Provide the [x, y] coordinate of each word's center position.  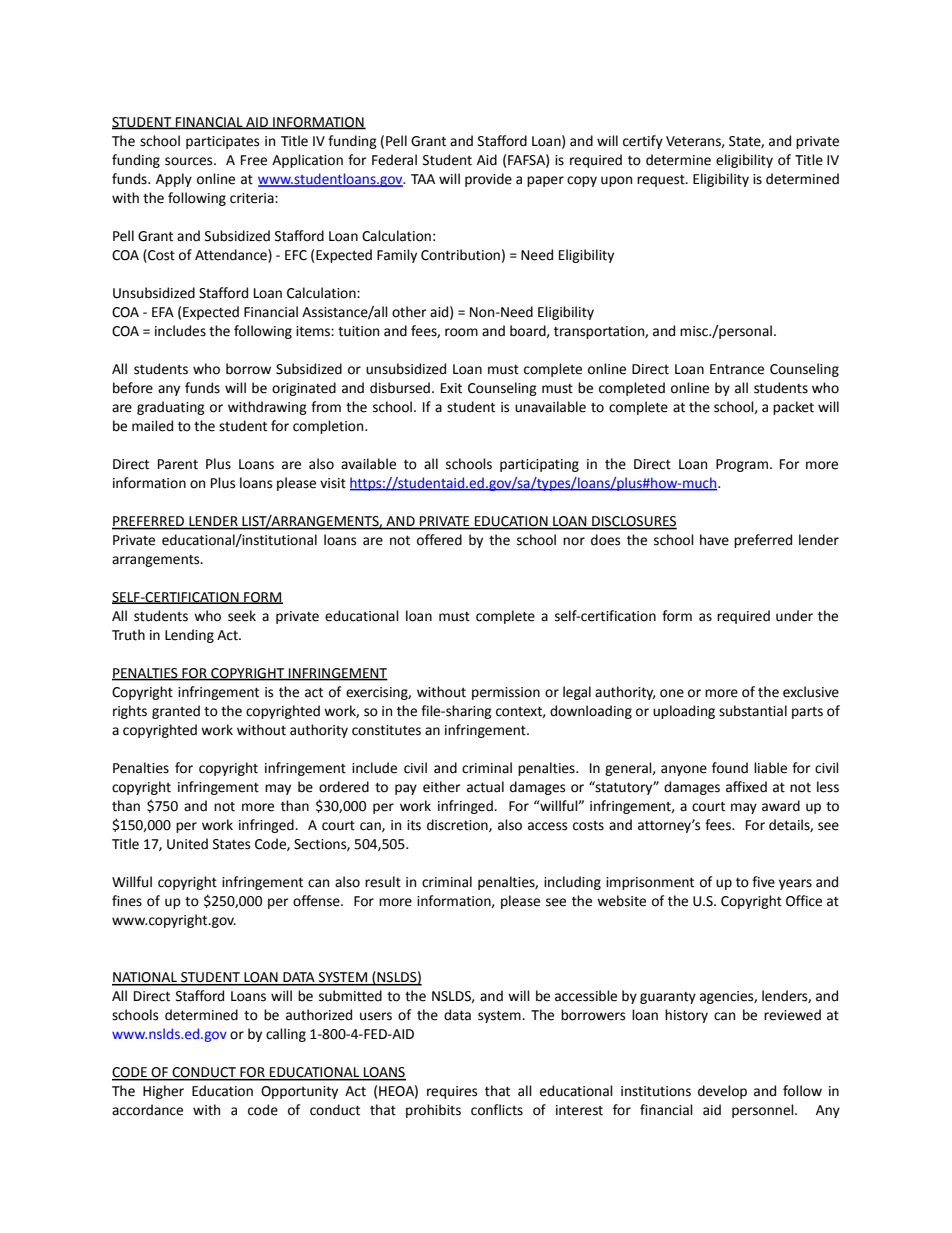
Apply [174, 180]
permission [506, 693]
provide [488, 180]
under [794, 616]
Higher [163, 1092]
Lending [189, 636]
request [662, 181]
